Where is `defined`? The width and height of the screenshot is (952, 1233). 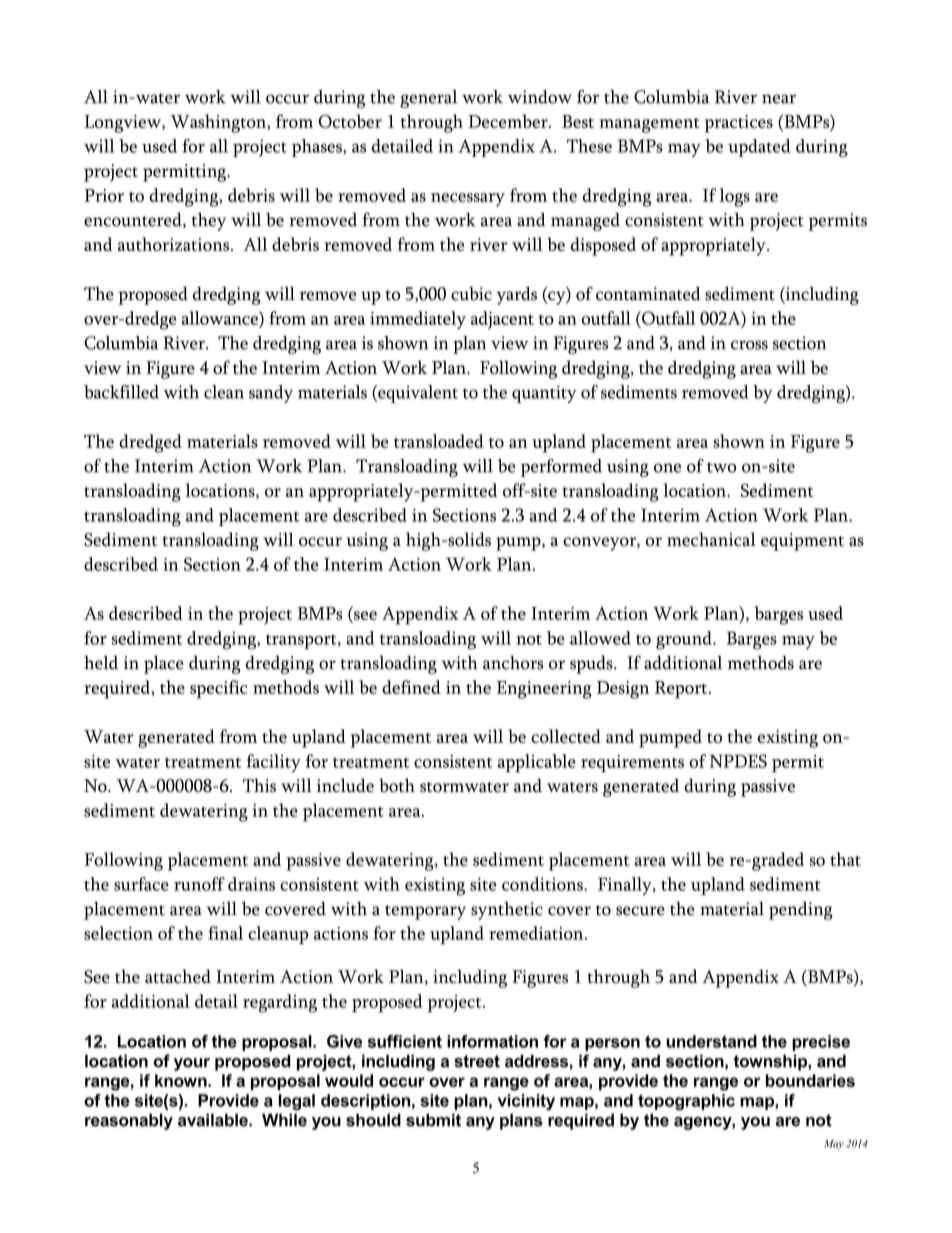 defined is located at coordinates (411, 687).
